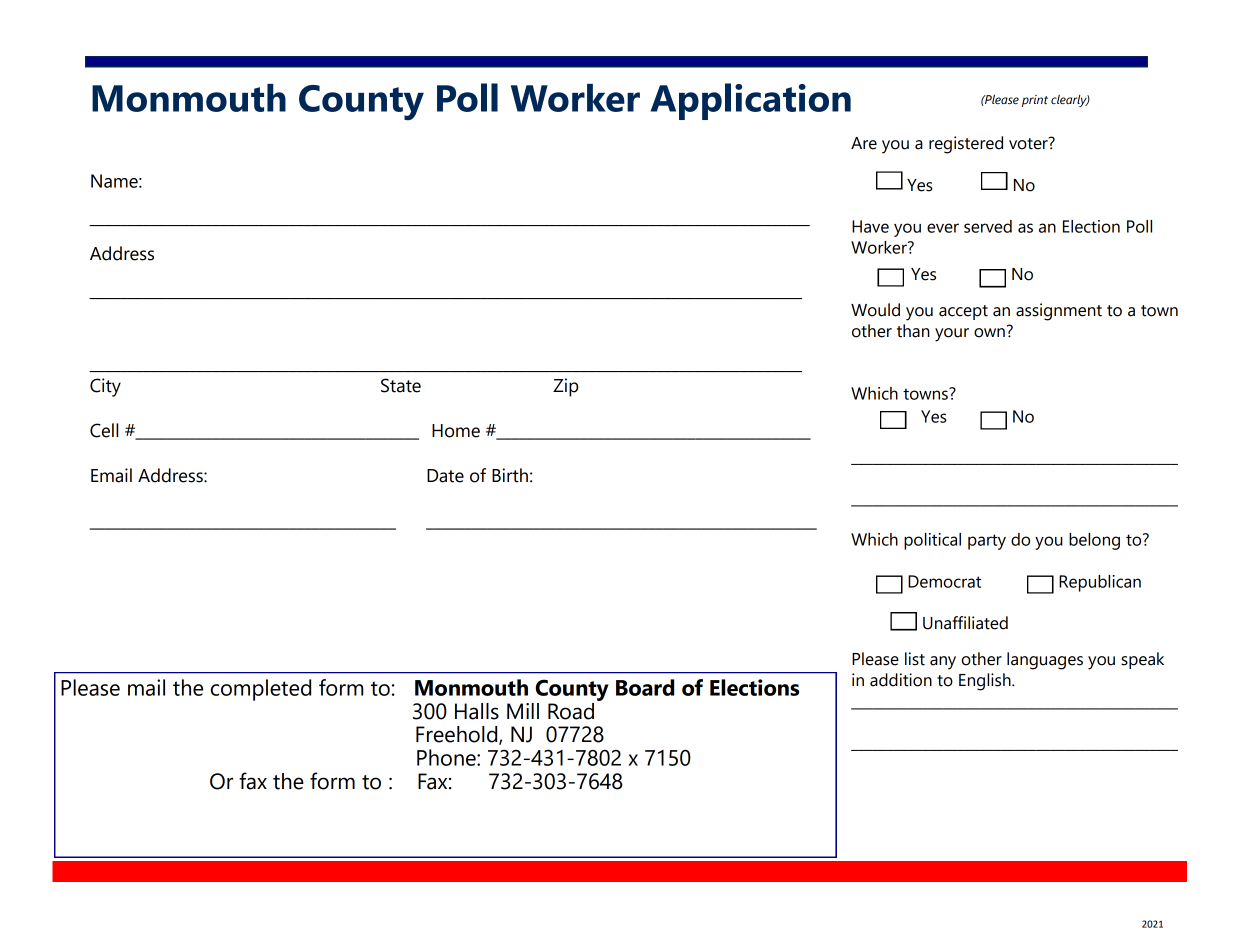  I want to click on print, so click(1035, 101).
